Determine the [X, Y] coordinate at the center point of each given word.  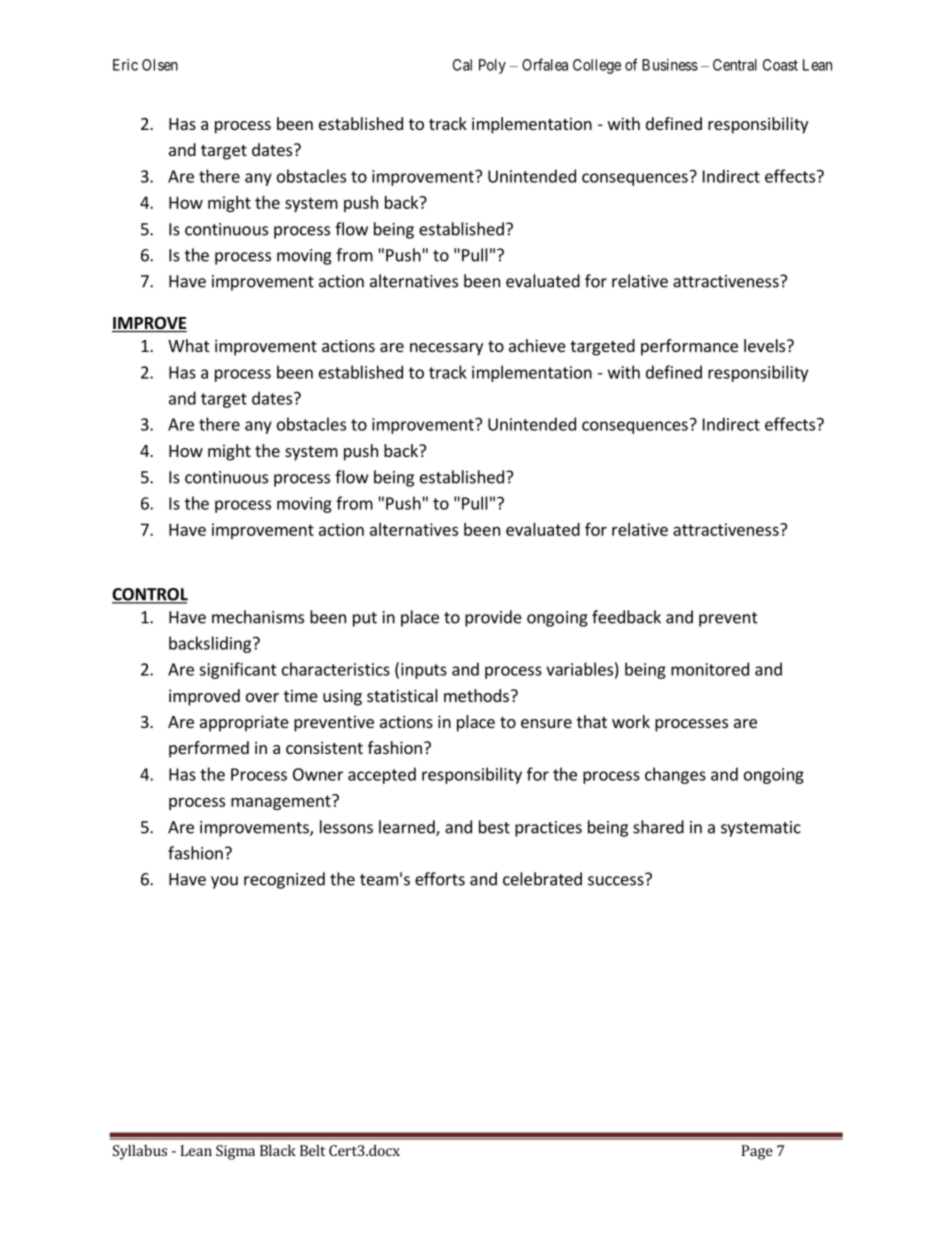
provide [493, 618]
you [224, 882]
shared [658, 827]
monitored [710, 669]
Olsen [160, 65]
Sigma [235, 1152]
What [188, 345]
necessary [446, 349]
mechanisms [258, 617]
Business [670, 65]
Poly [492, 66]
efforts [440, 879]
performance [689, 347]
